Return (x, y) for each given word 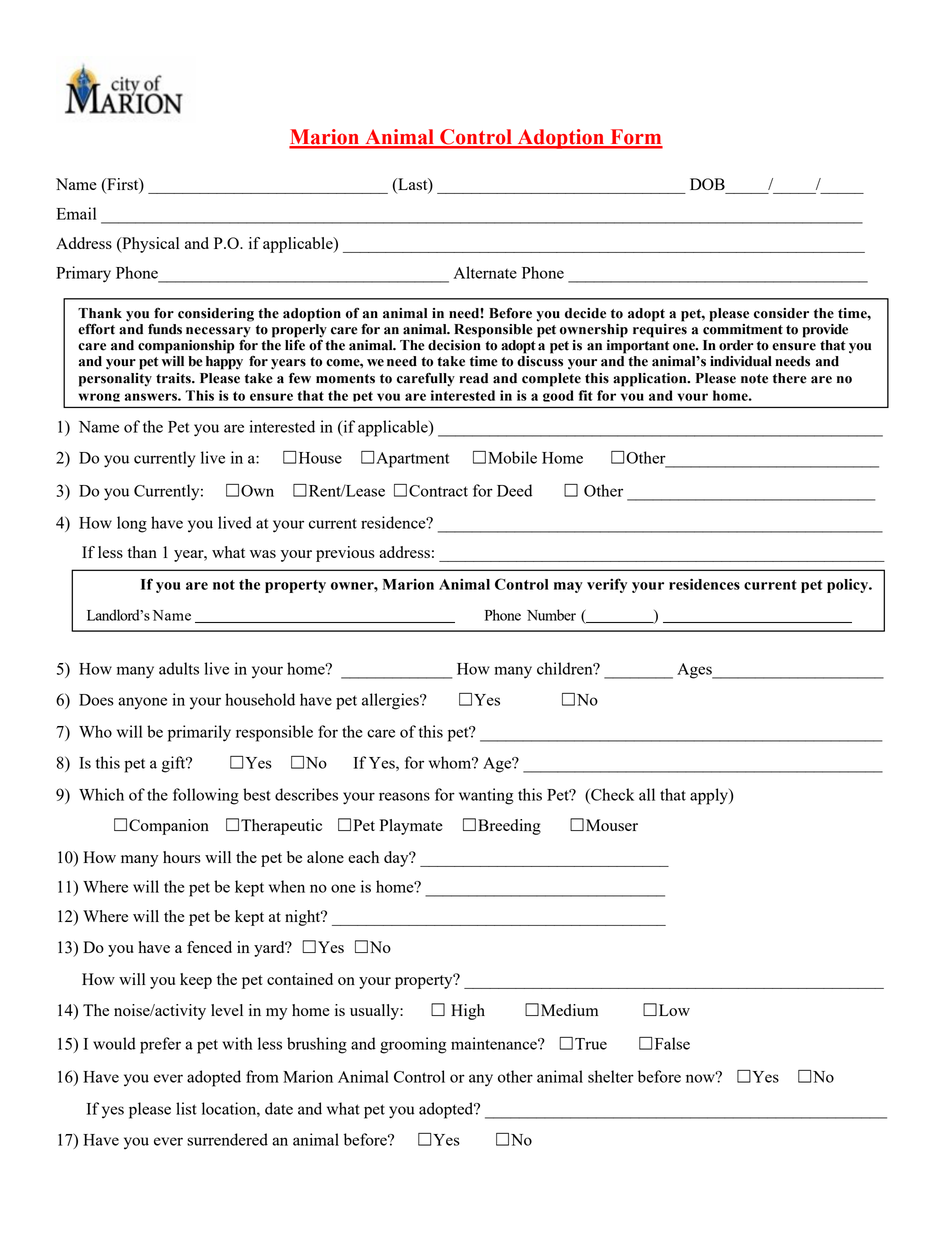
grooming (413, 1045)
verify (607, 585)
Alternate (485, 272)
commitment (743, 328)
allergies (391, 701)
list (186, 1108)
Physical (149, 245)
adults (179, 668)
